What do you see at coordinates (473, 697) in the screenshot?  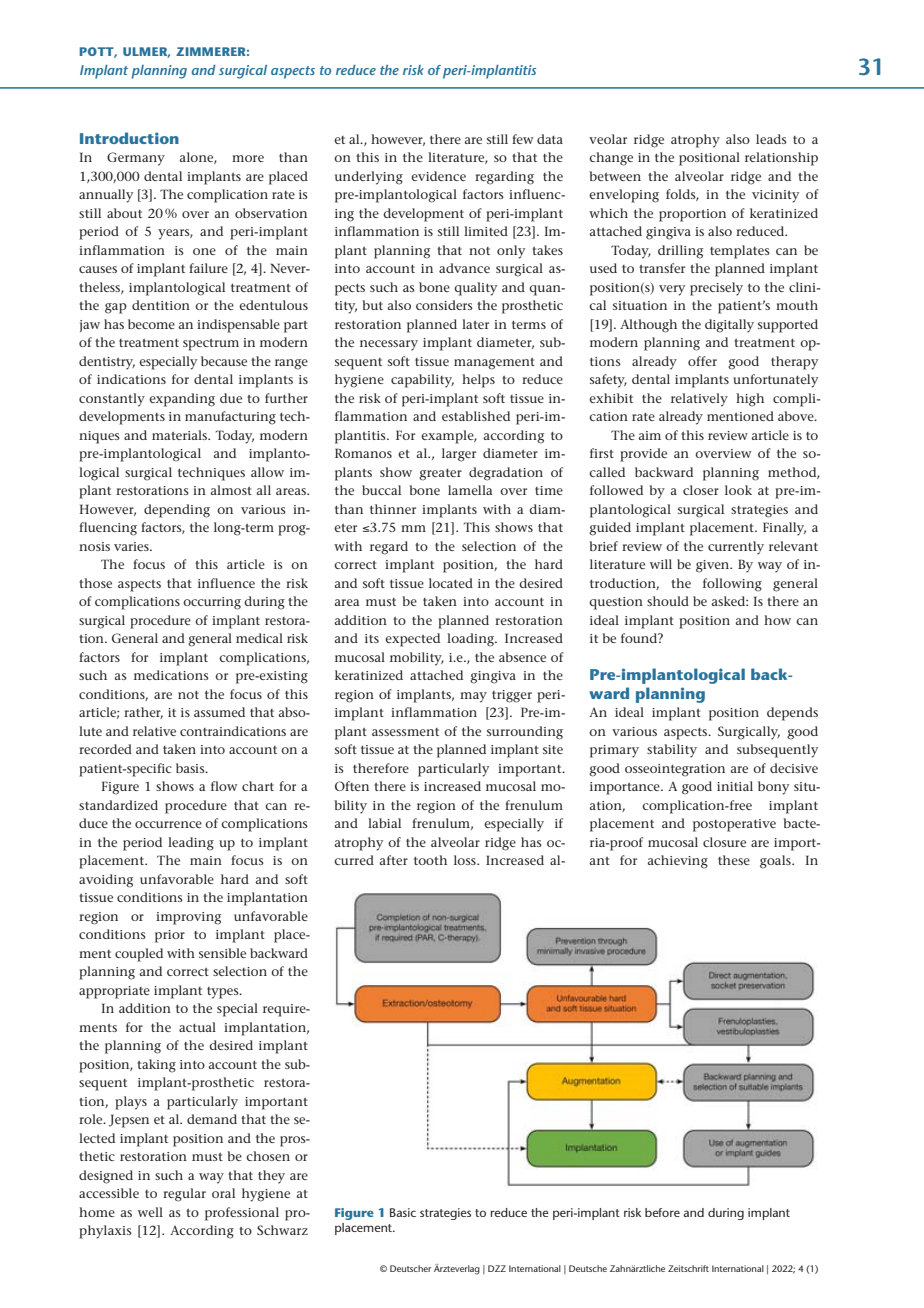 I see `may` at bounding box center [473, 697].
